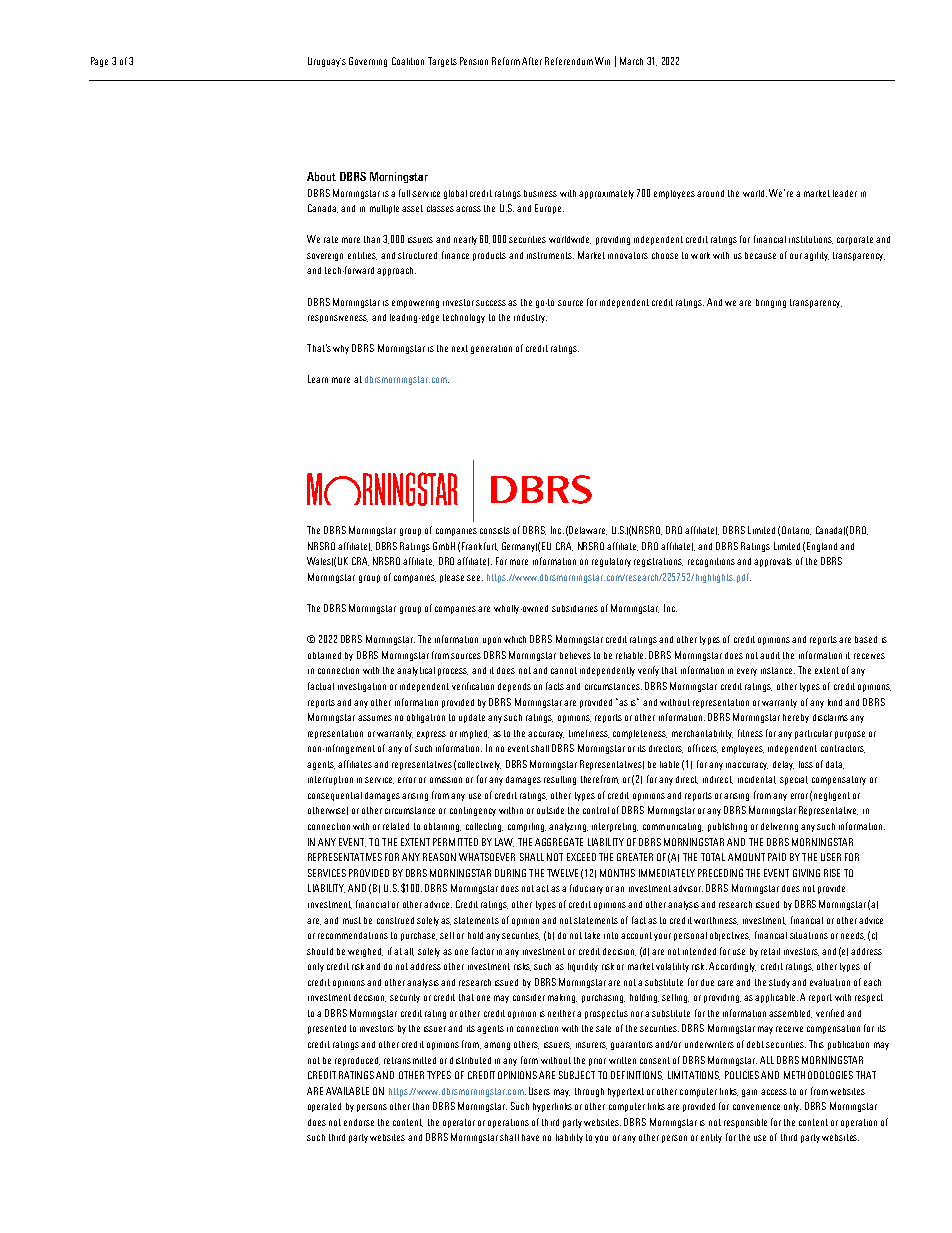 The height and width of the screenshot is (1233, 952). Describe the element at coordinates (510, 873) in the screenshot. I see `DURING` at that location.
